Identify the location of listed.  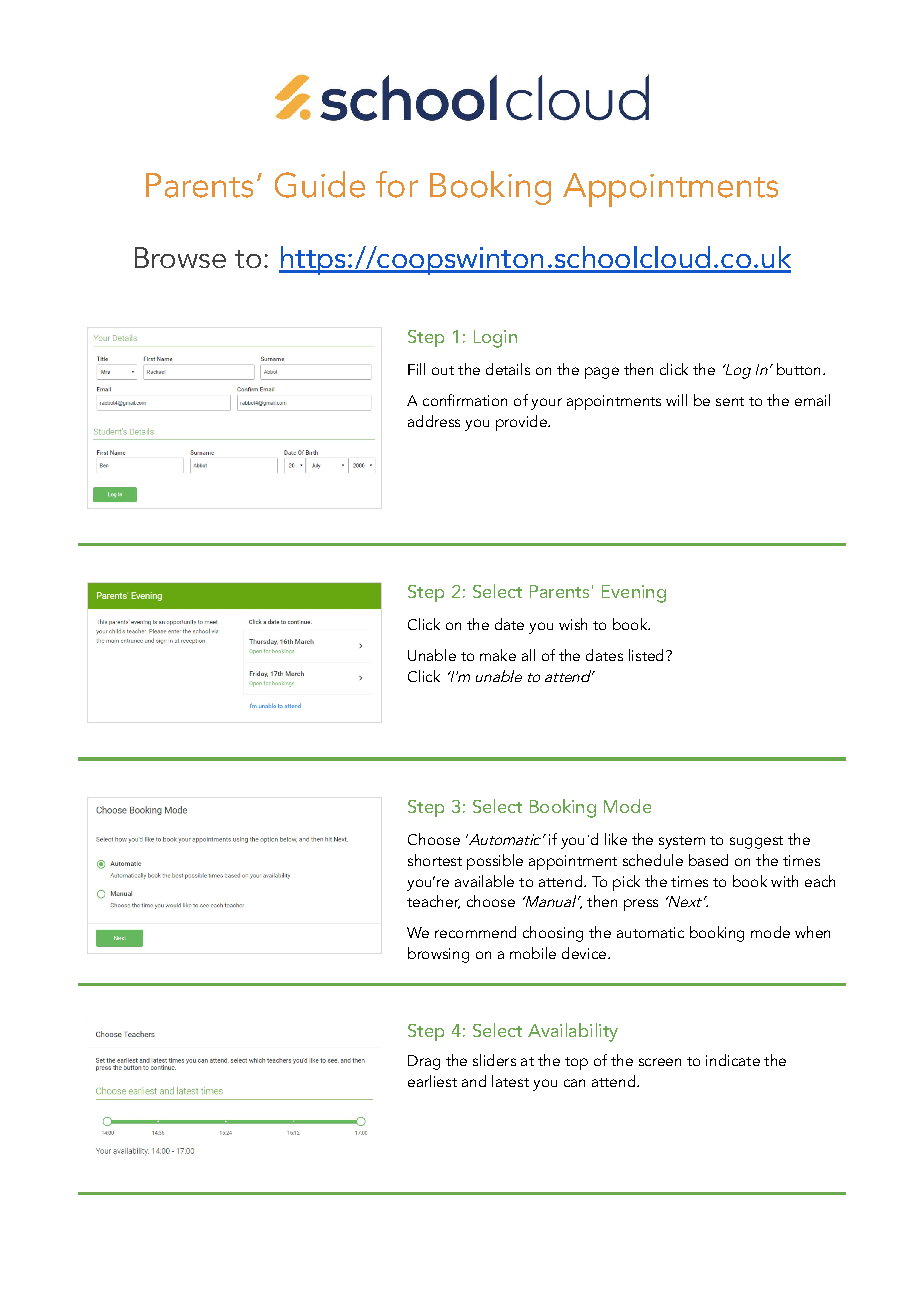
(646, 655).
